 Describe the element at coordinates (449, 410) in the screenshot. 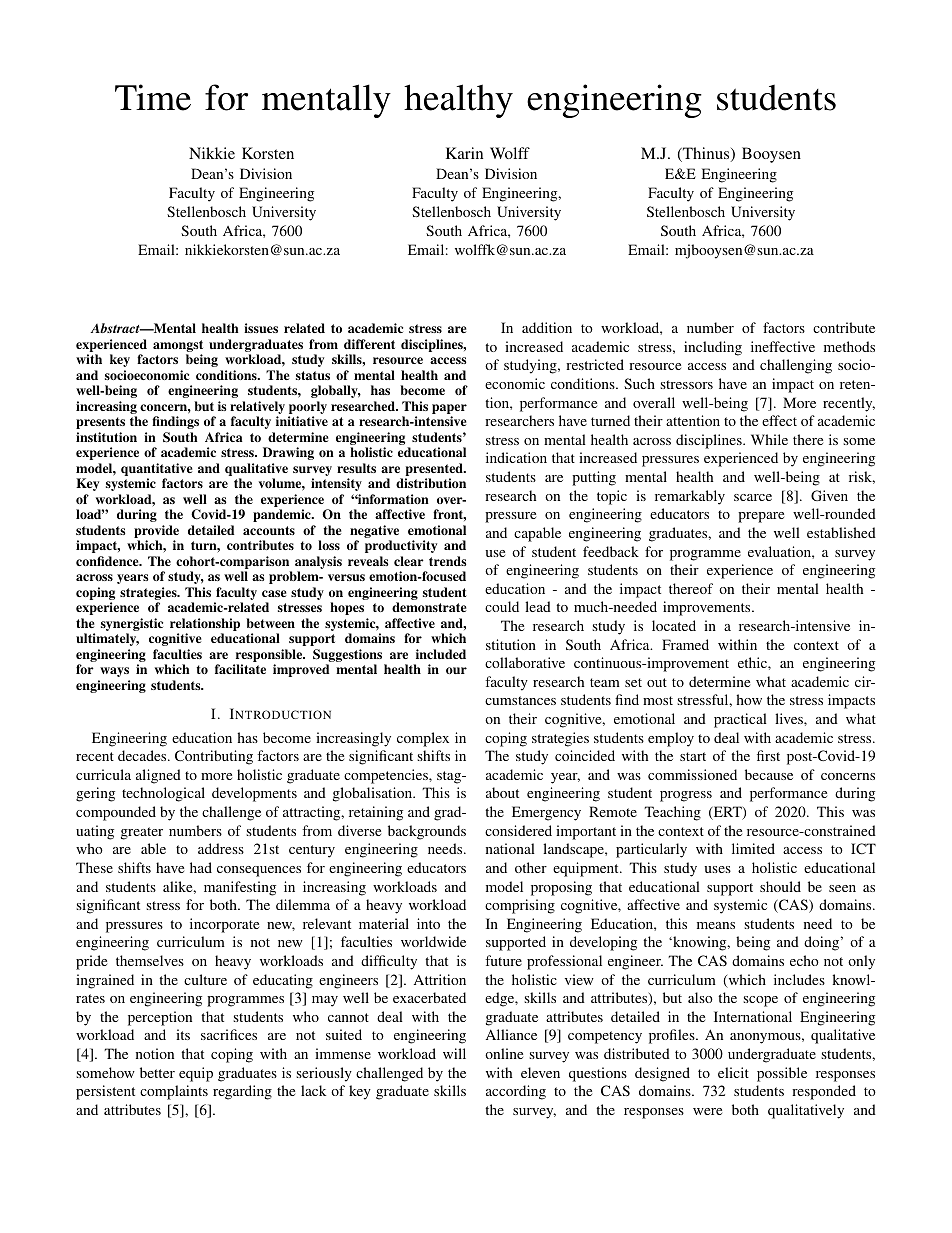

I see `paper` at that location.
